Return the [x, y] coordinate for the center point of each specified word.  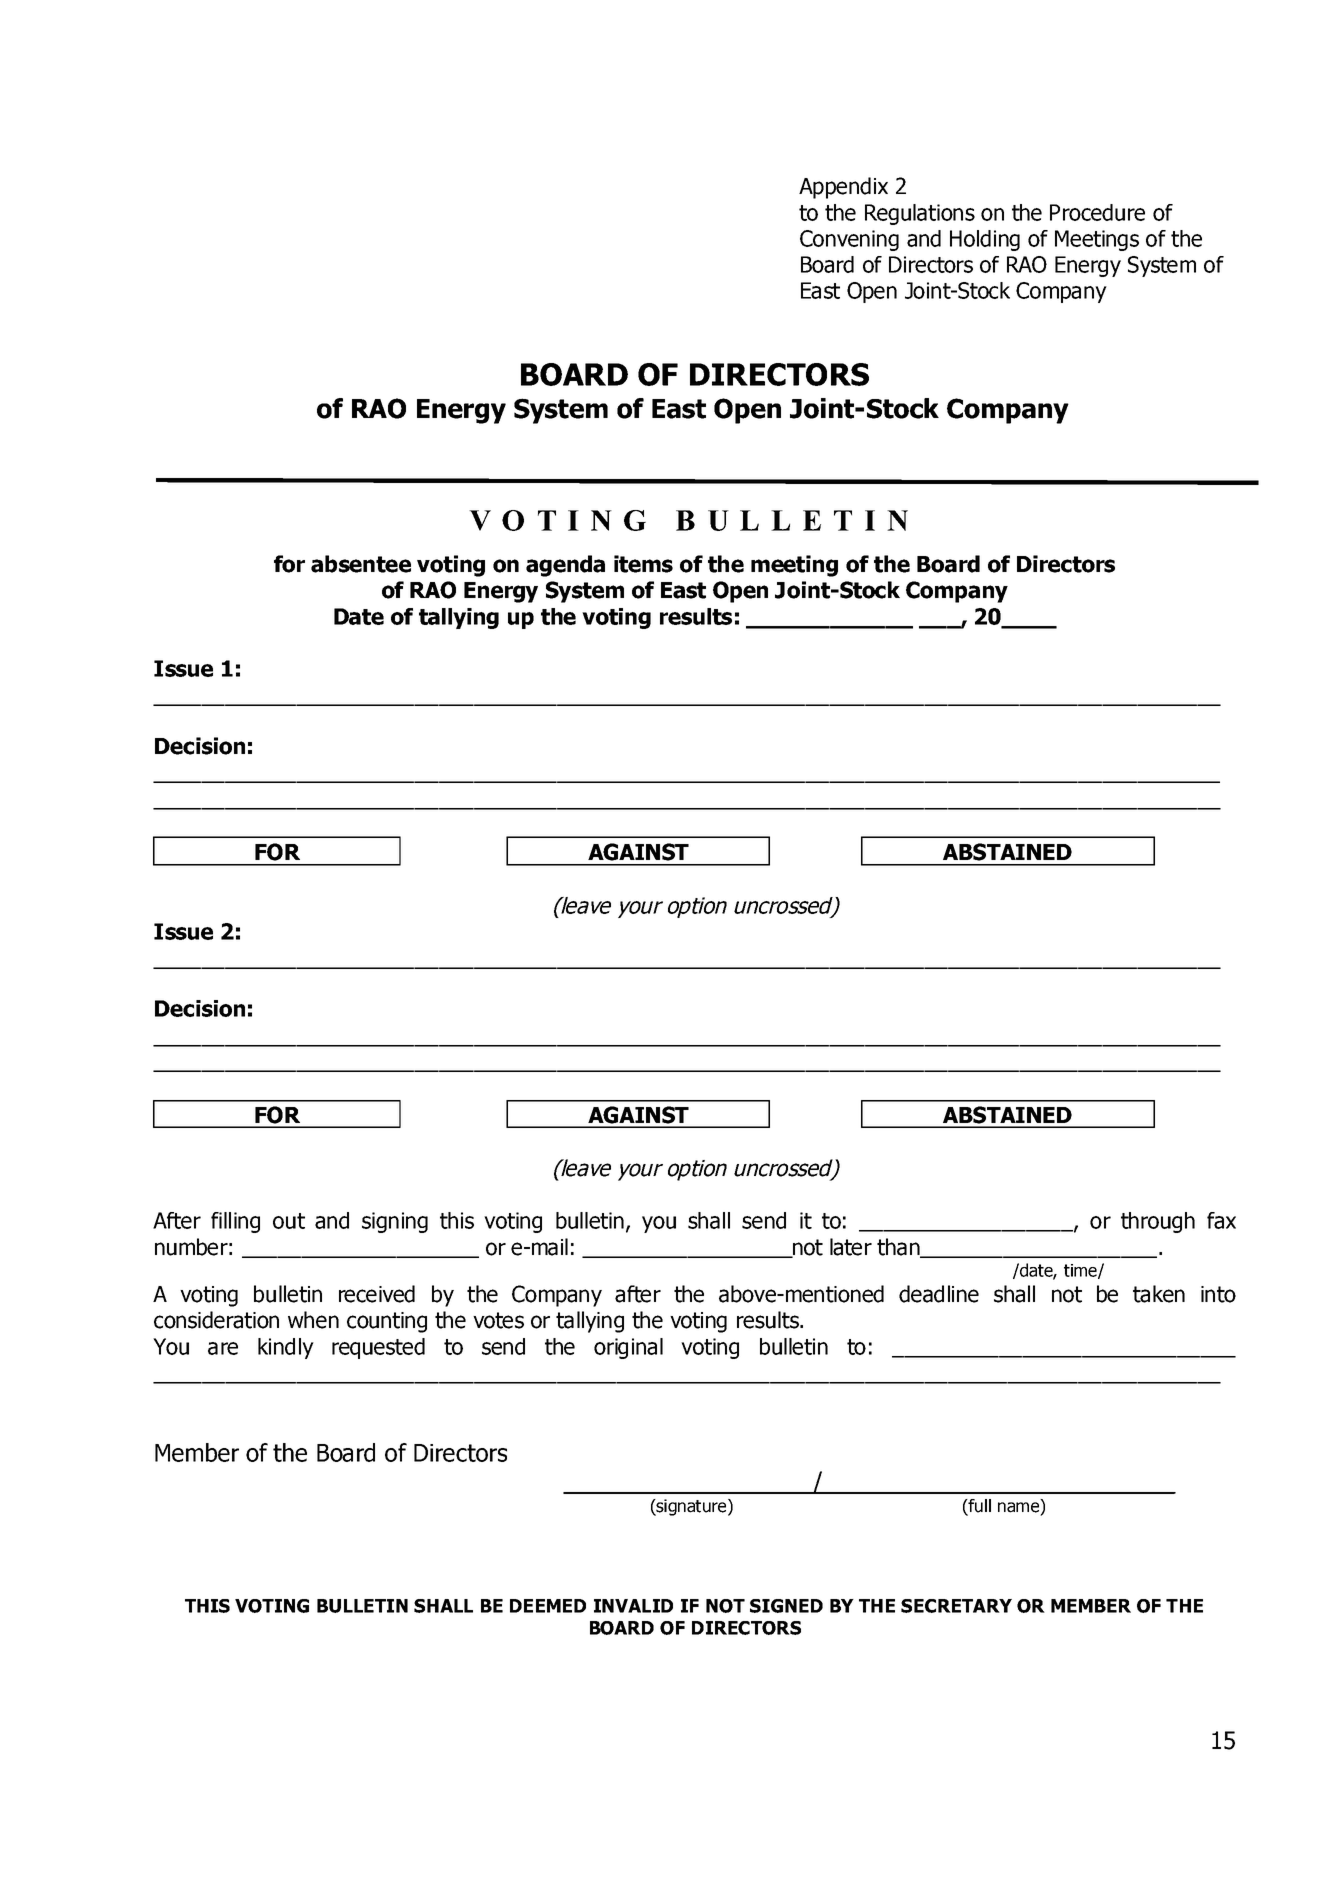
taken [1159, 1294]
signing [395, 1222]
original [628, 1348]
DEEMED [548, 1606]
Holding [985, 240]
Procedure [1097, 212]
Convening [849, 240]
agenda [565, 566]
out [289, 1221]
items [643, 564]
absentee [361, 564]
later [851, 1247]
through [1158, 1222]
